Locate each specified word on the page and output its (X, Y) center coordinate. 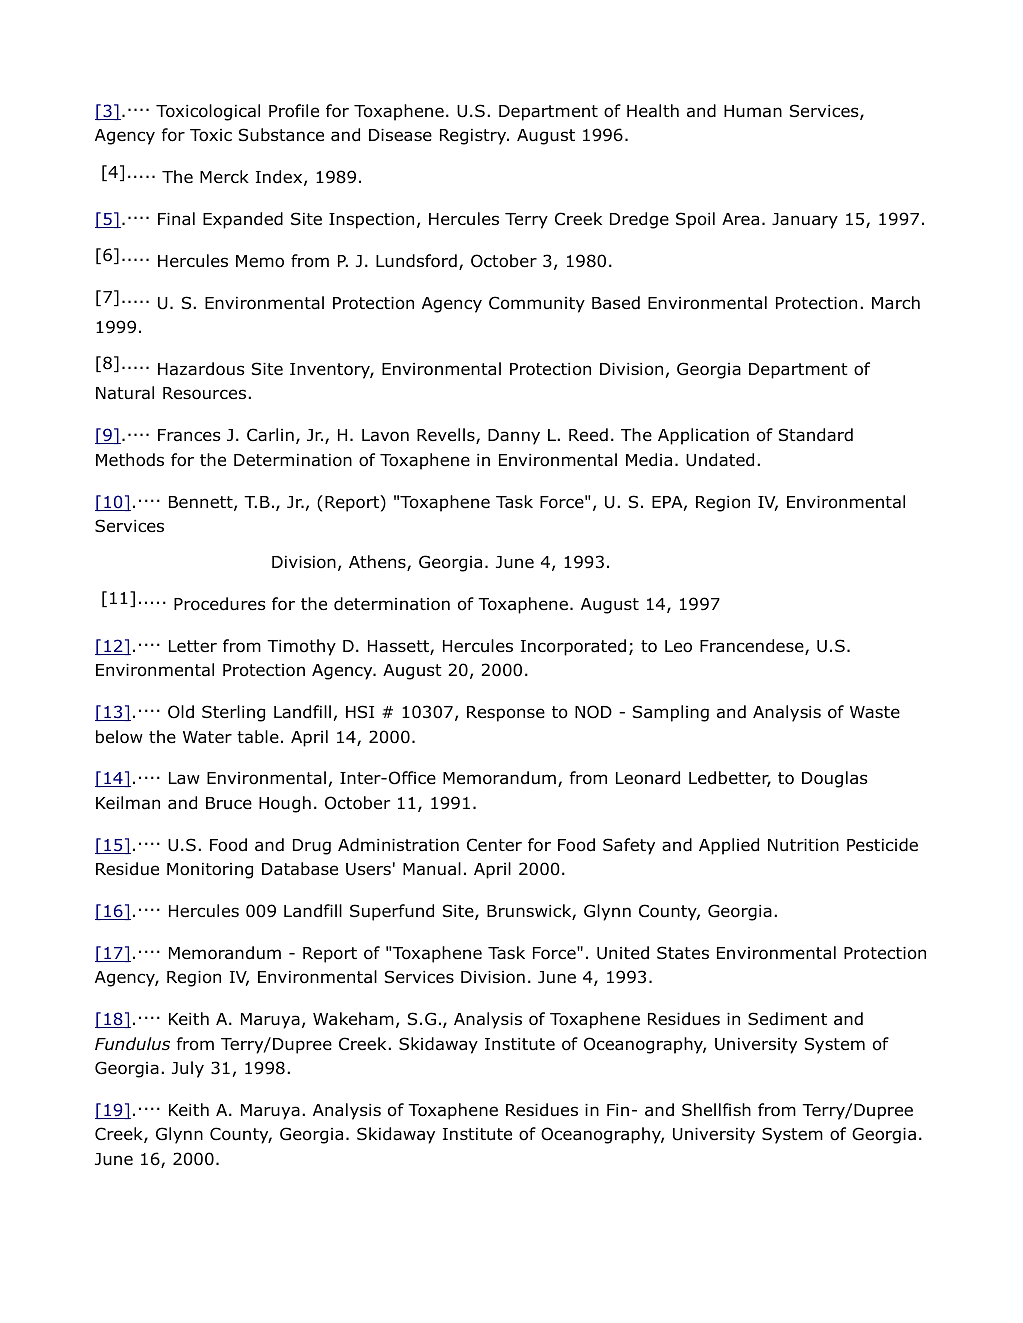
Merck (224, 176)
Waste (875, 712)
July (188, 1069)
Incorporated (573, 647)
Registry (474, 137)
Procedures (220, 604)
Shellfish (716, 1110)
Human (753, 111)
